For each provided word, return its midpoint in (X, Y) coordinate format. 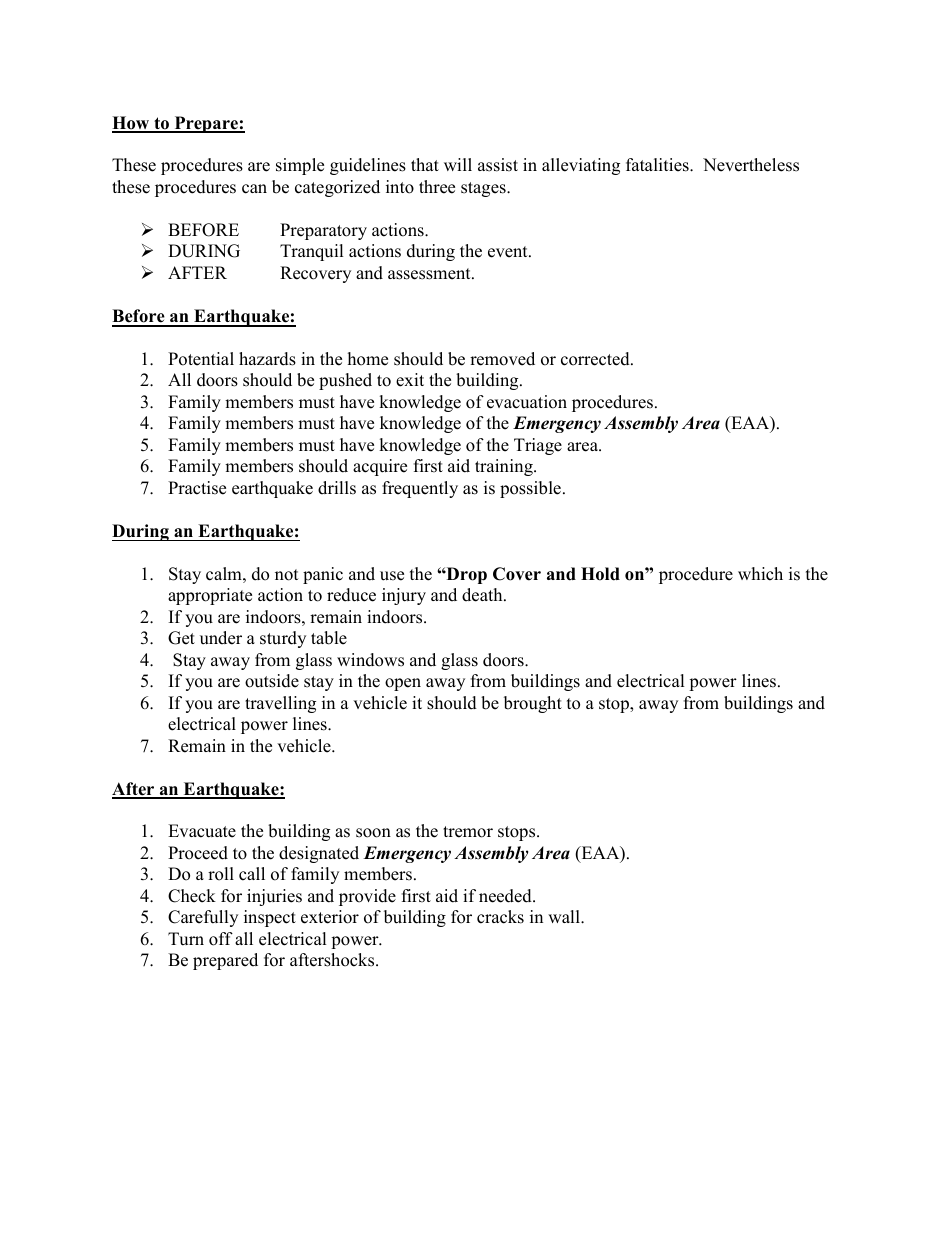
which (760, 574)
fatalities (658, 165)
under (221, 638)
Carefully (203, 918)
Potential (201, 359)
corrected (596, 359)
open (403, 684)
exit (410, 380)
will (458, 164)
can (254, 189)
